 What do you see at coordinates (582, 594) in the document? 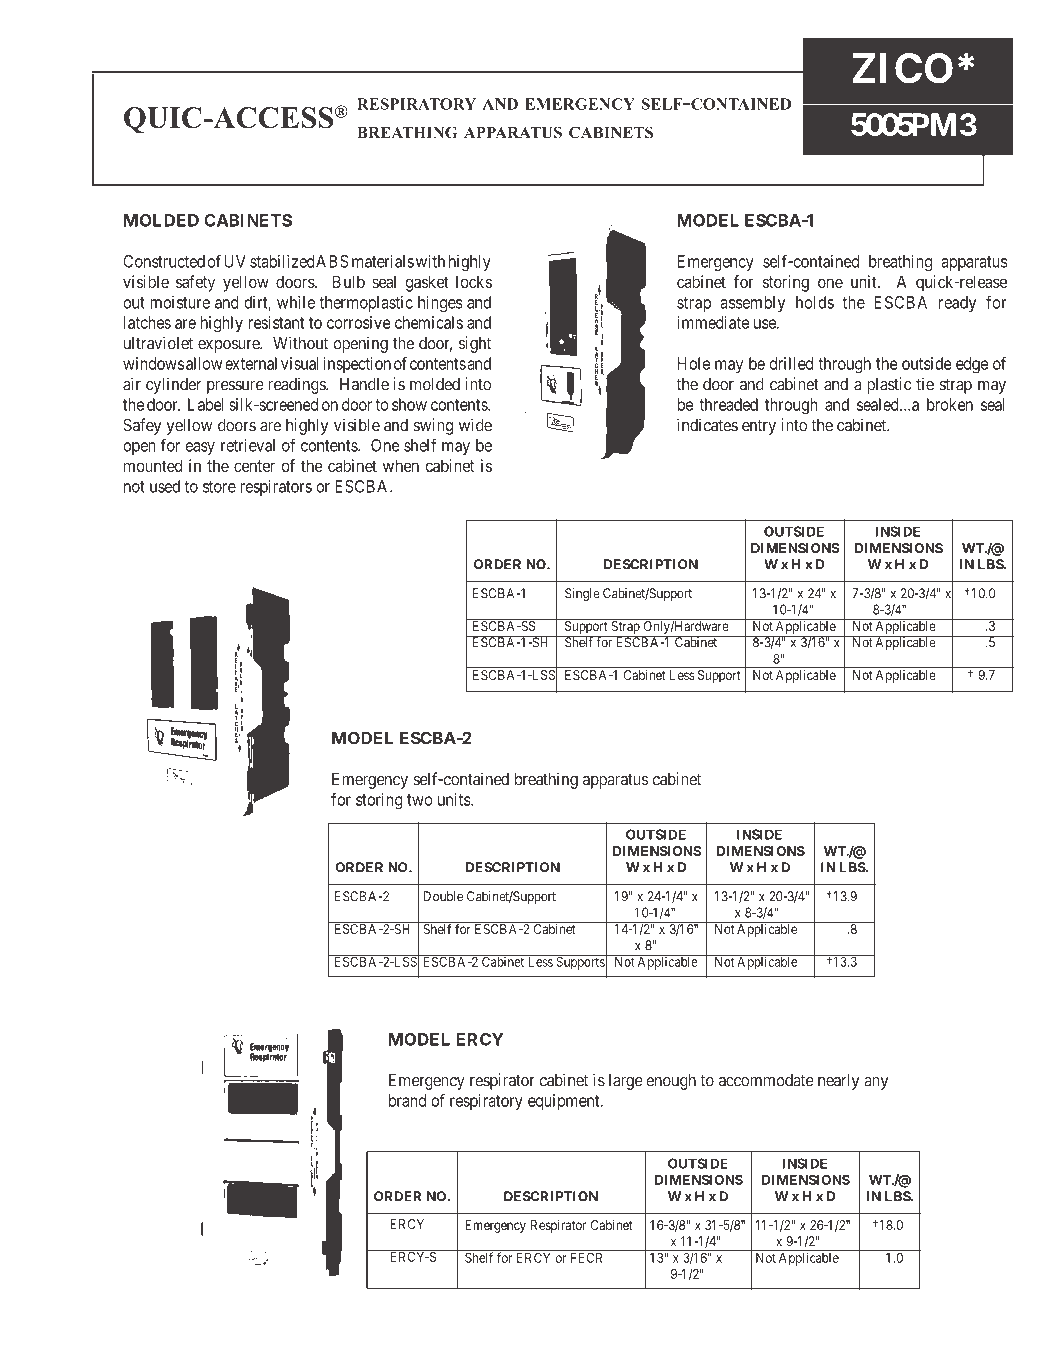
I see `Single` at bounding box center [582, 594].
